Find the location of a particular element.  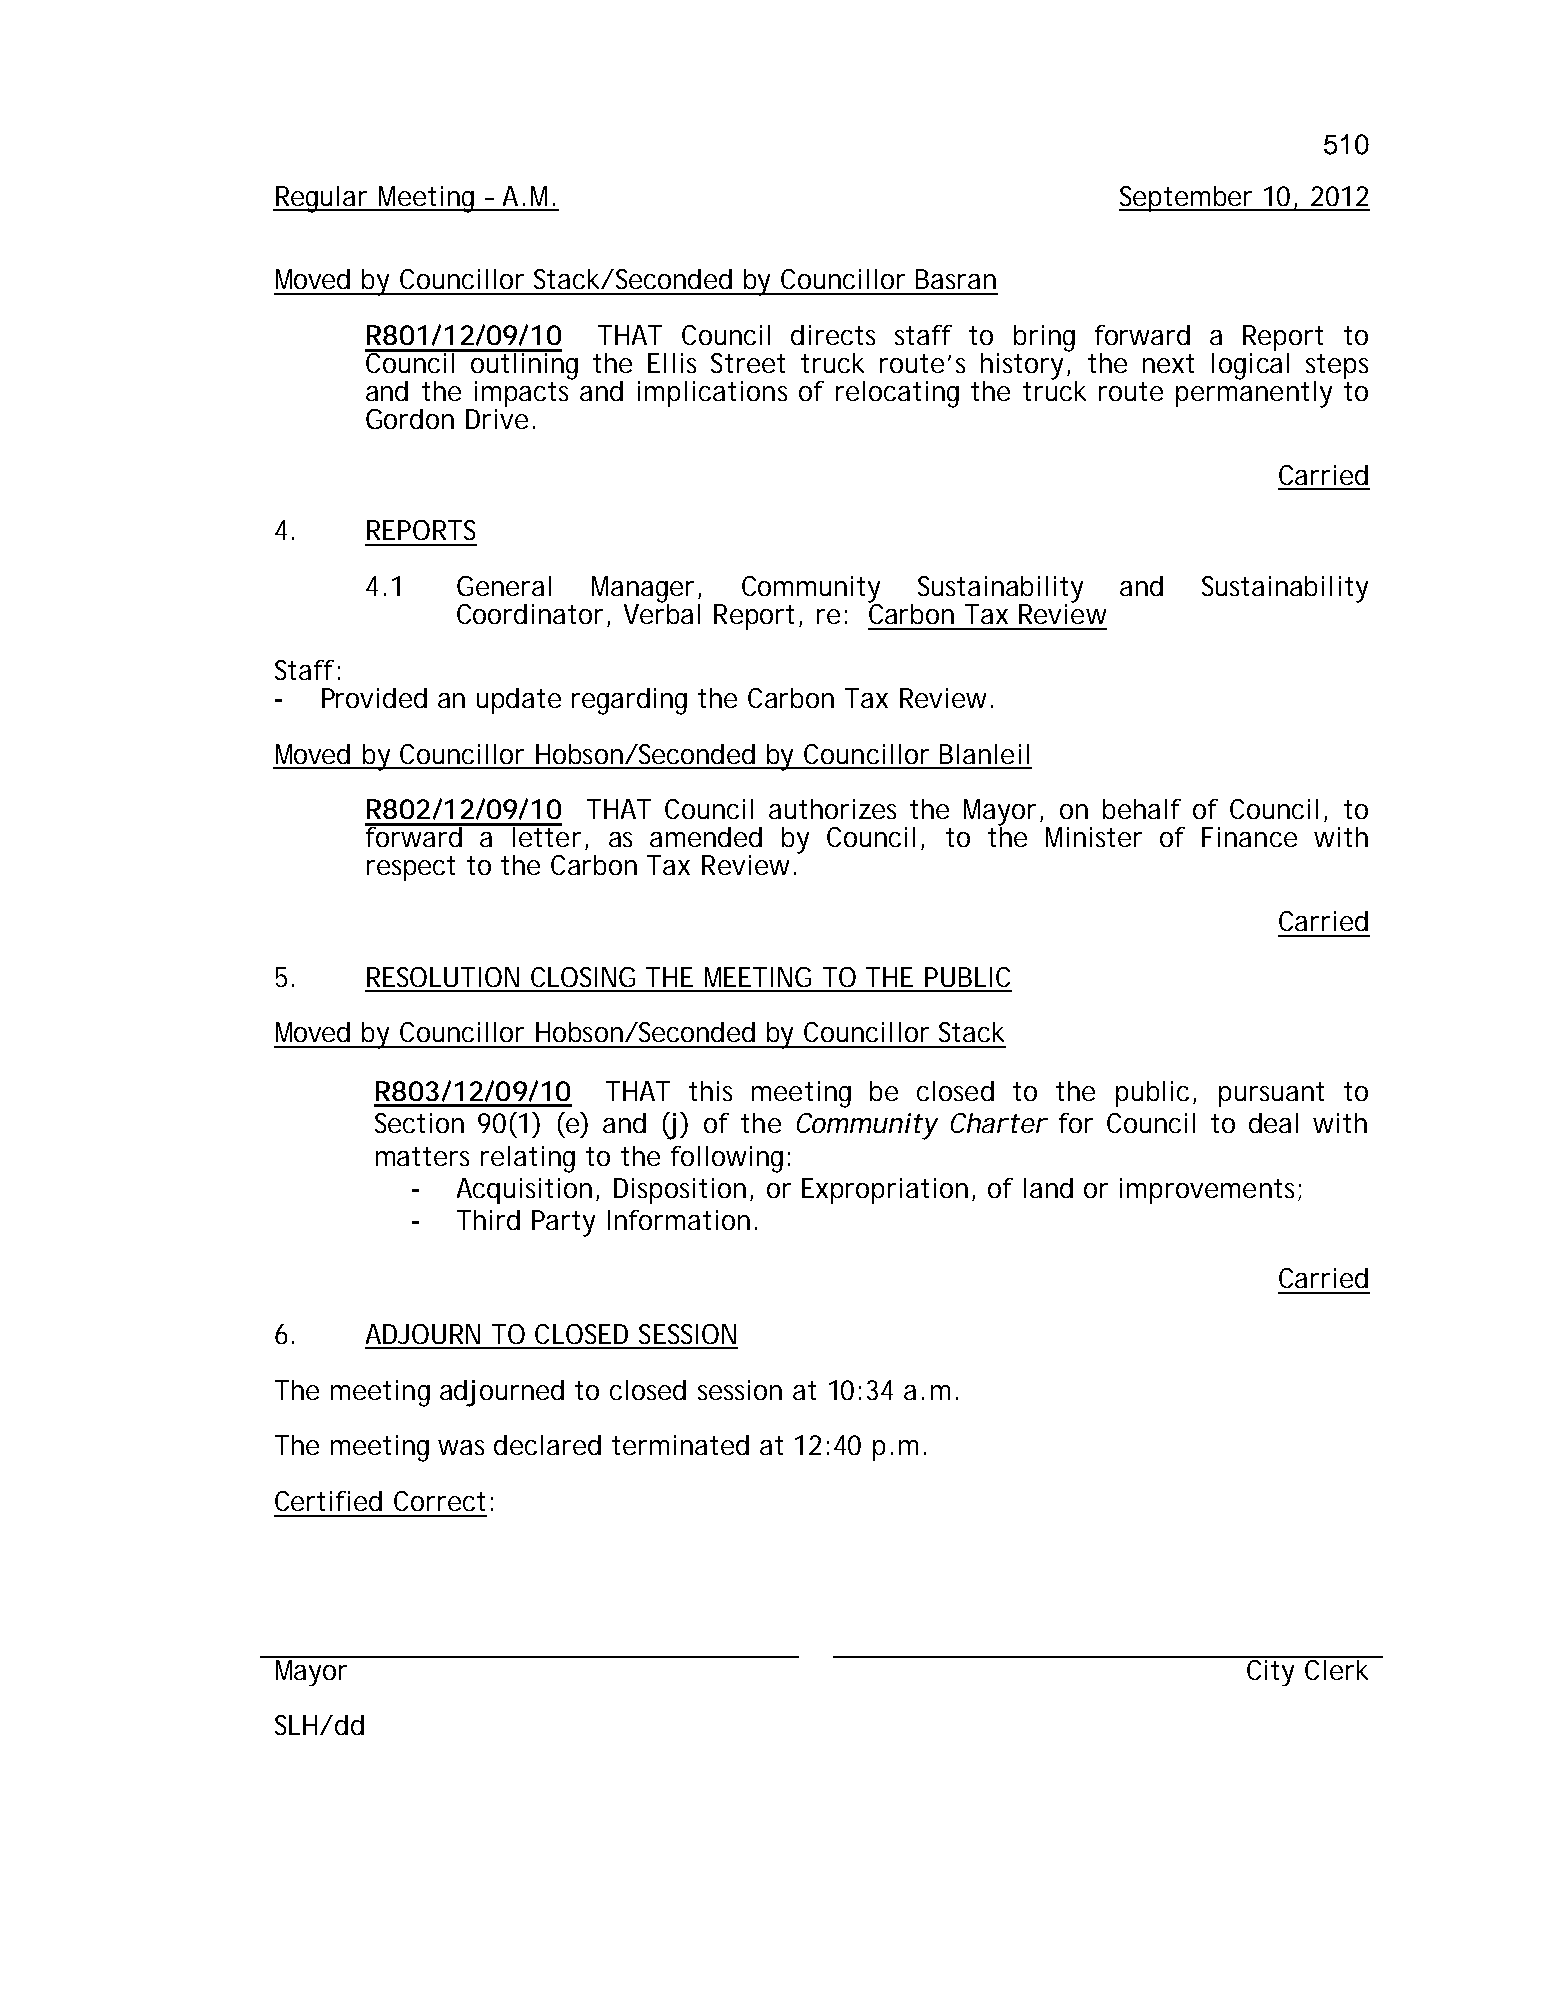

directs is located at coordinates (833, 335).
